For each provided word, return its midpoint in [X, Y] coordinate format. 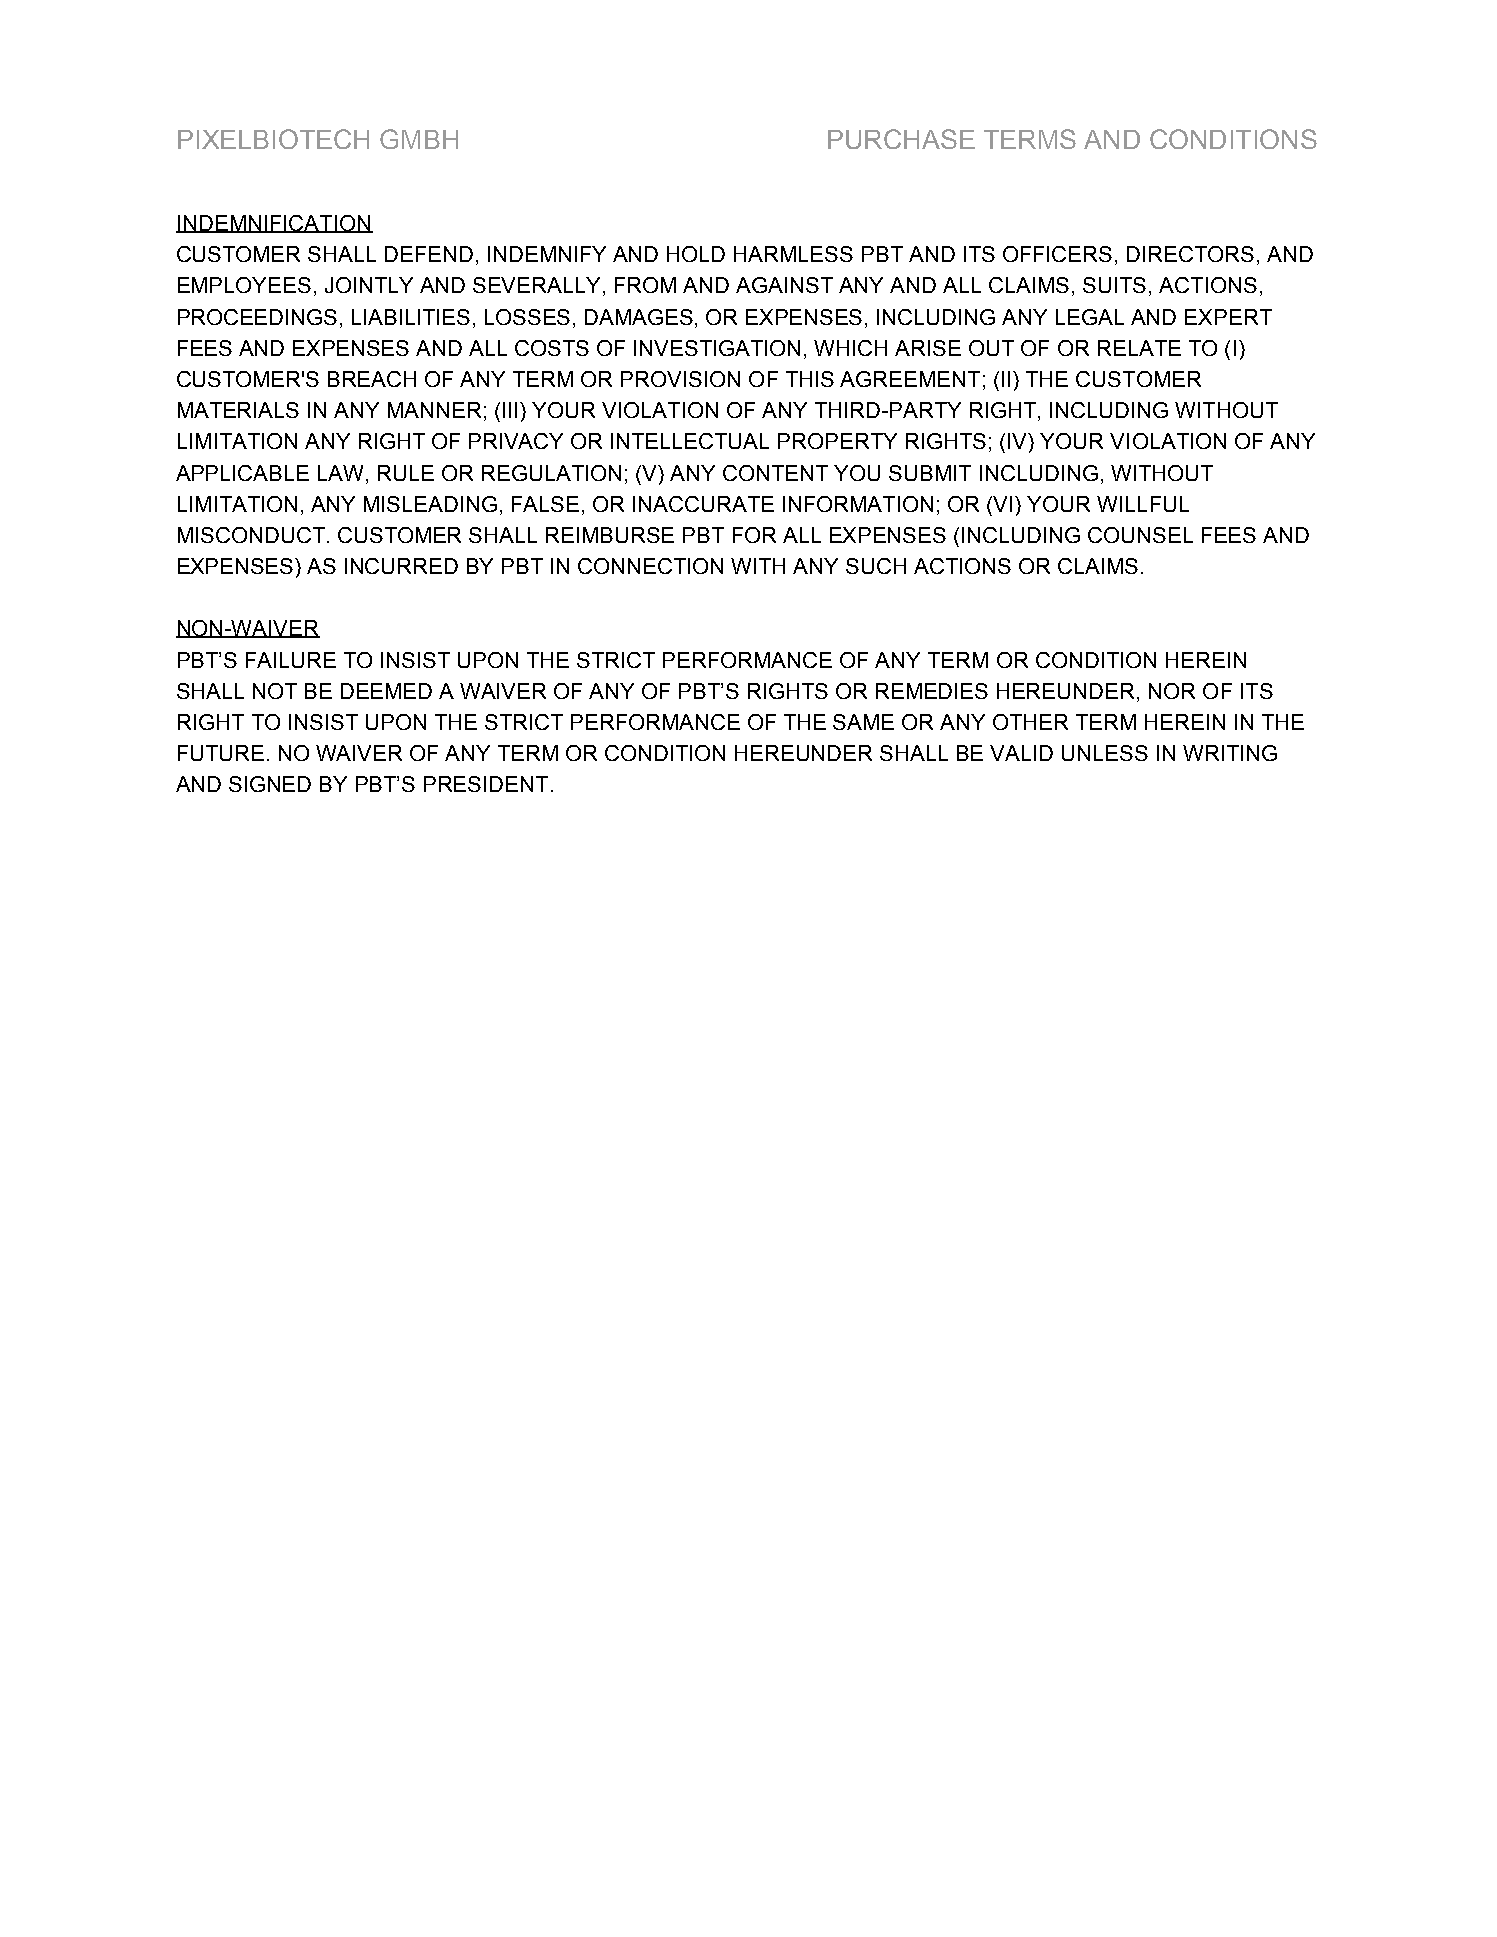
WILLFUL [1143, 504]
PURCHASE [901, 139]
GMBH [419, 139]
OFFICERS [1057, 254]
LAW [342, 473]
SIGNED [270, 784]
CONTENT [775, 473]
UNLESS [1105, 753]
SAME [863, 722]
